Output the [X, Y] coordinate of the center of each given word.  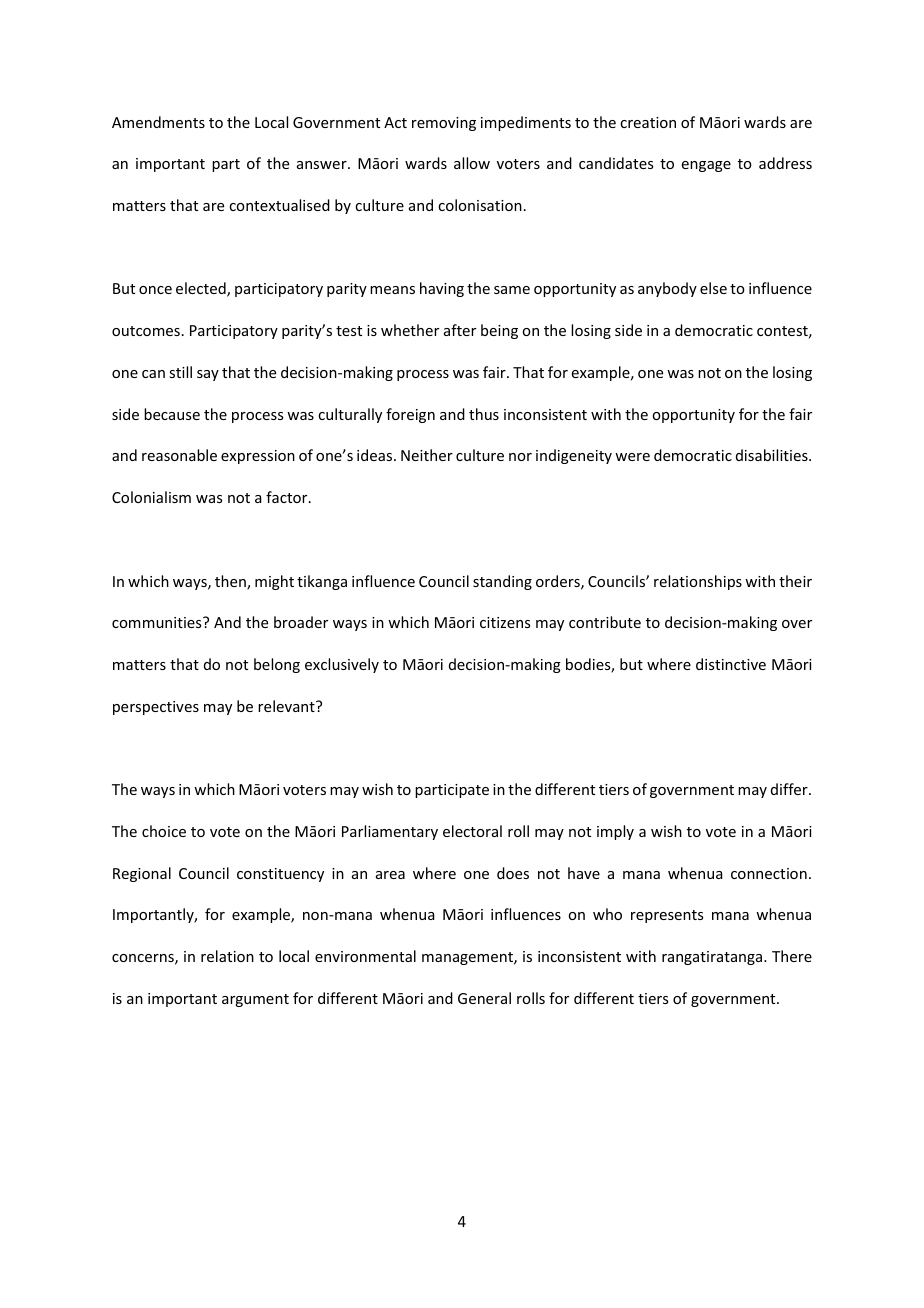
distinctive [731, 664]
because [172, 414]
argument [255, 1000]
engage [706, 166]
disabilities [773, 455]
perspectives [156, 708]
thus [484, 414]
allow [472, 163]
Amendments [158, 122]
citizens [505, 622]
